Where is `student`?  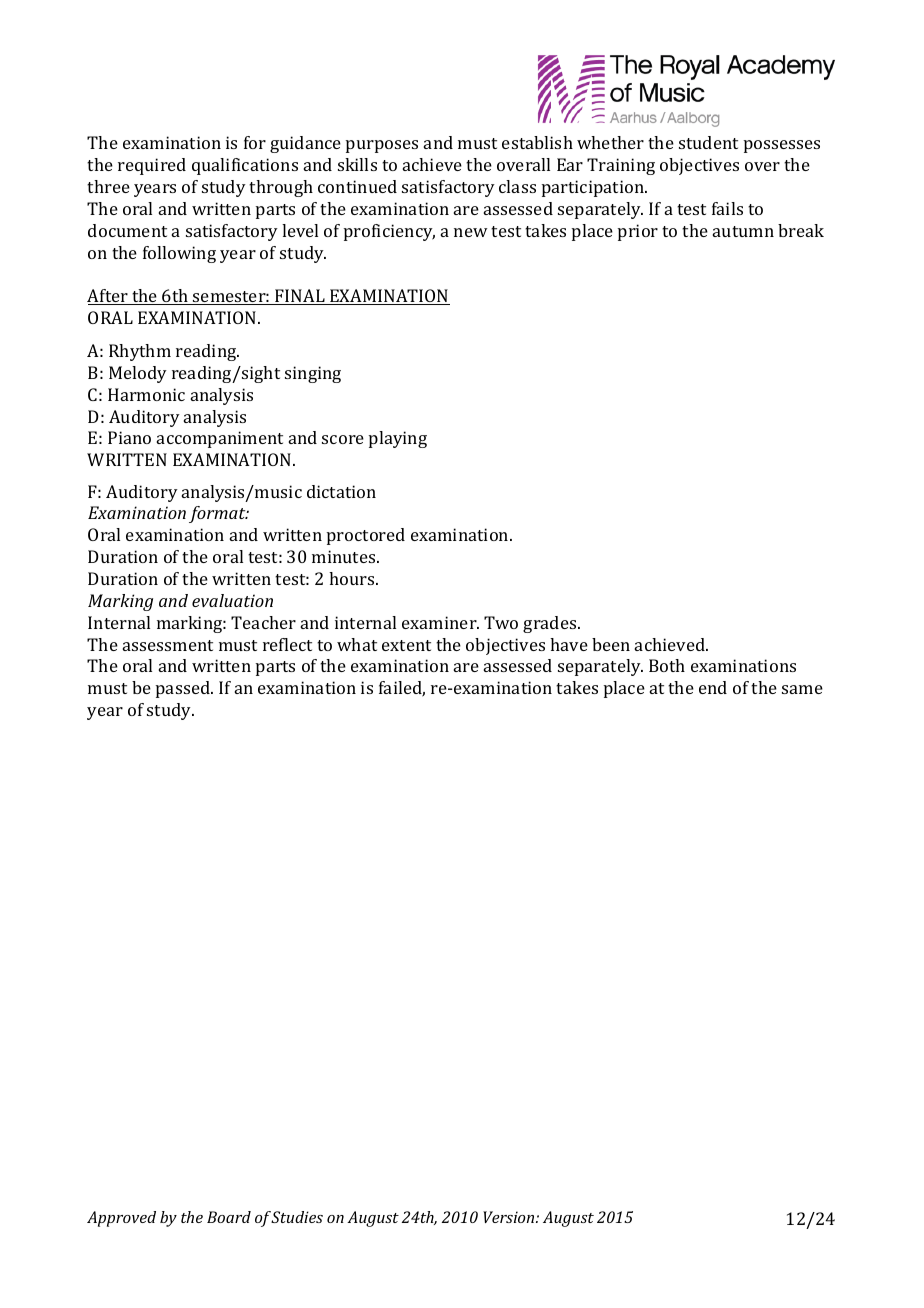 student is located at coordinates (708, 142).
